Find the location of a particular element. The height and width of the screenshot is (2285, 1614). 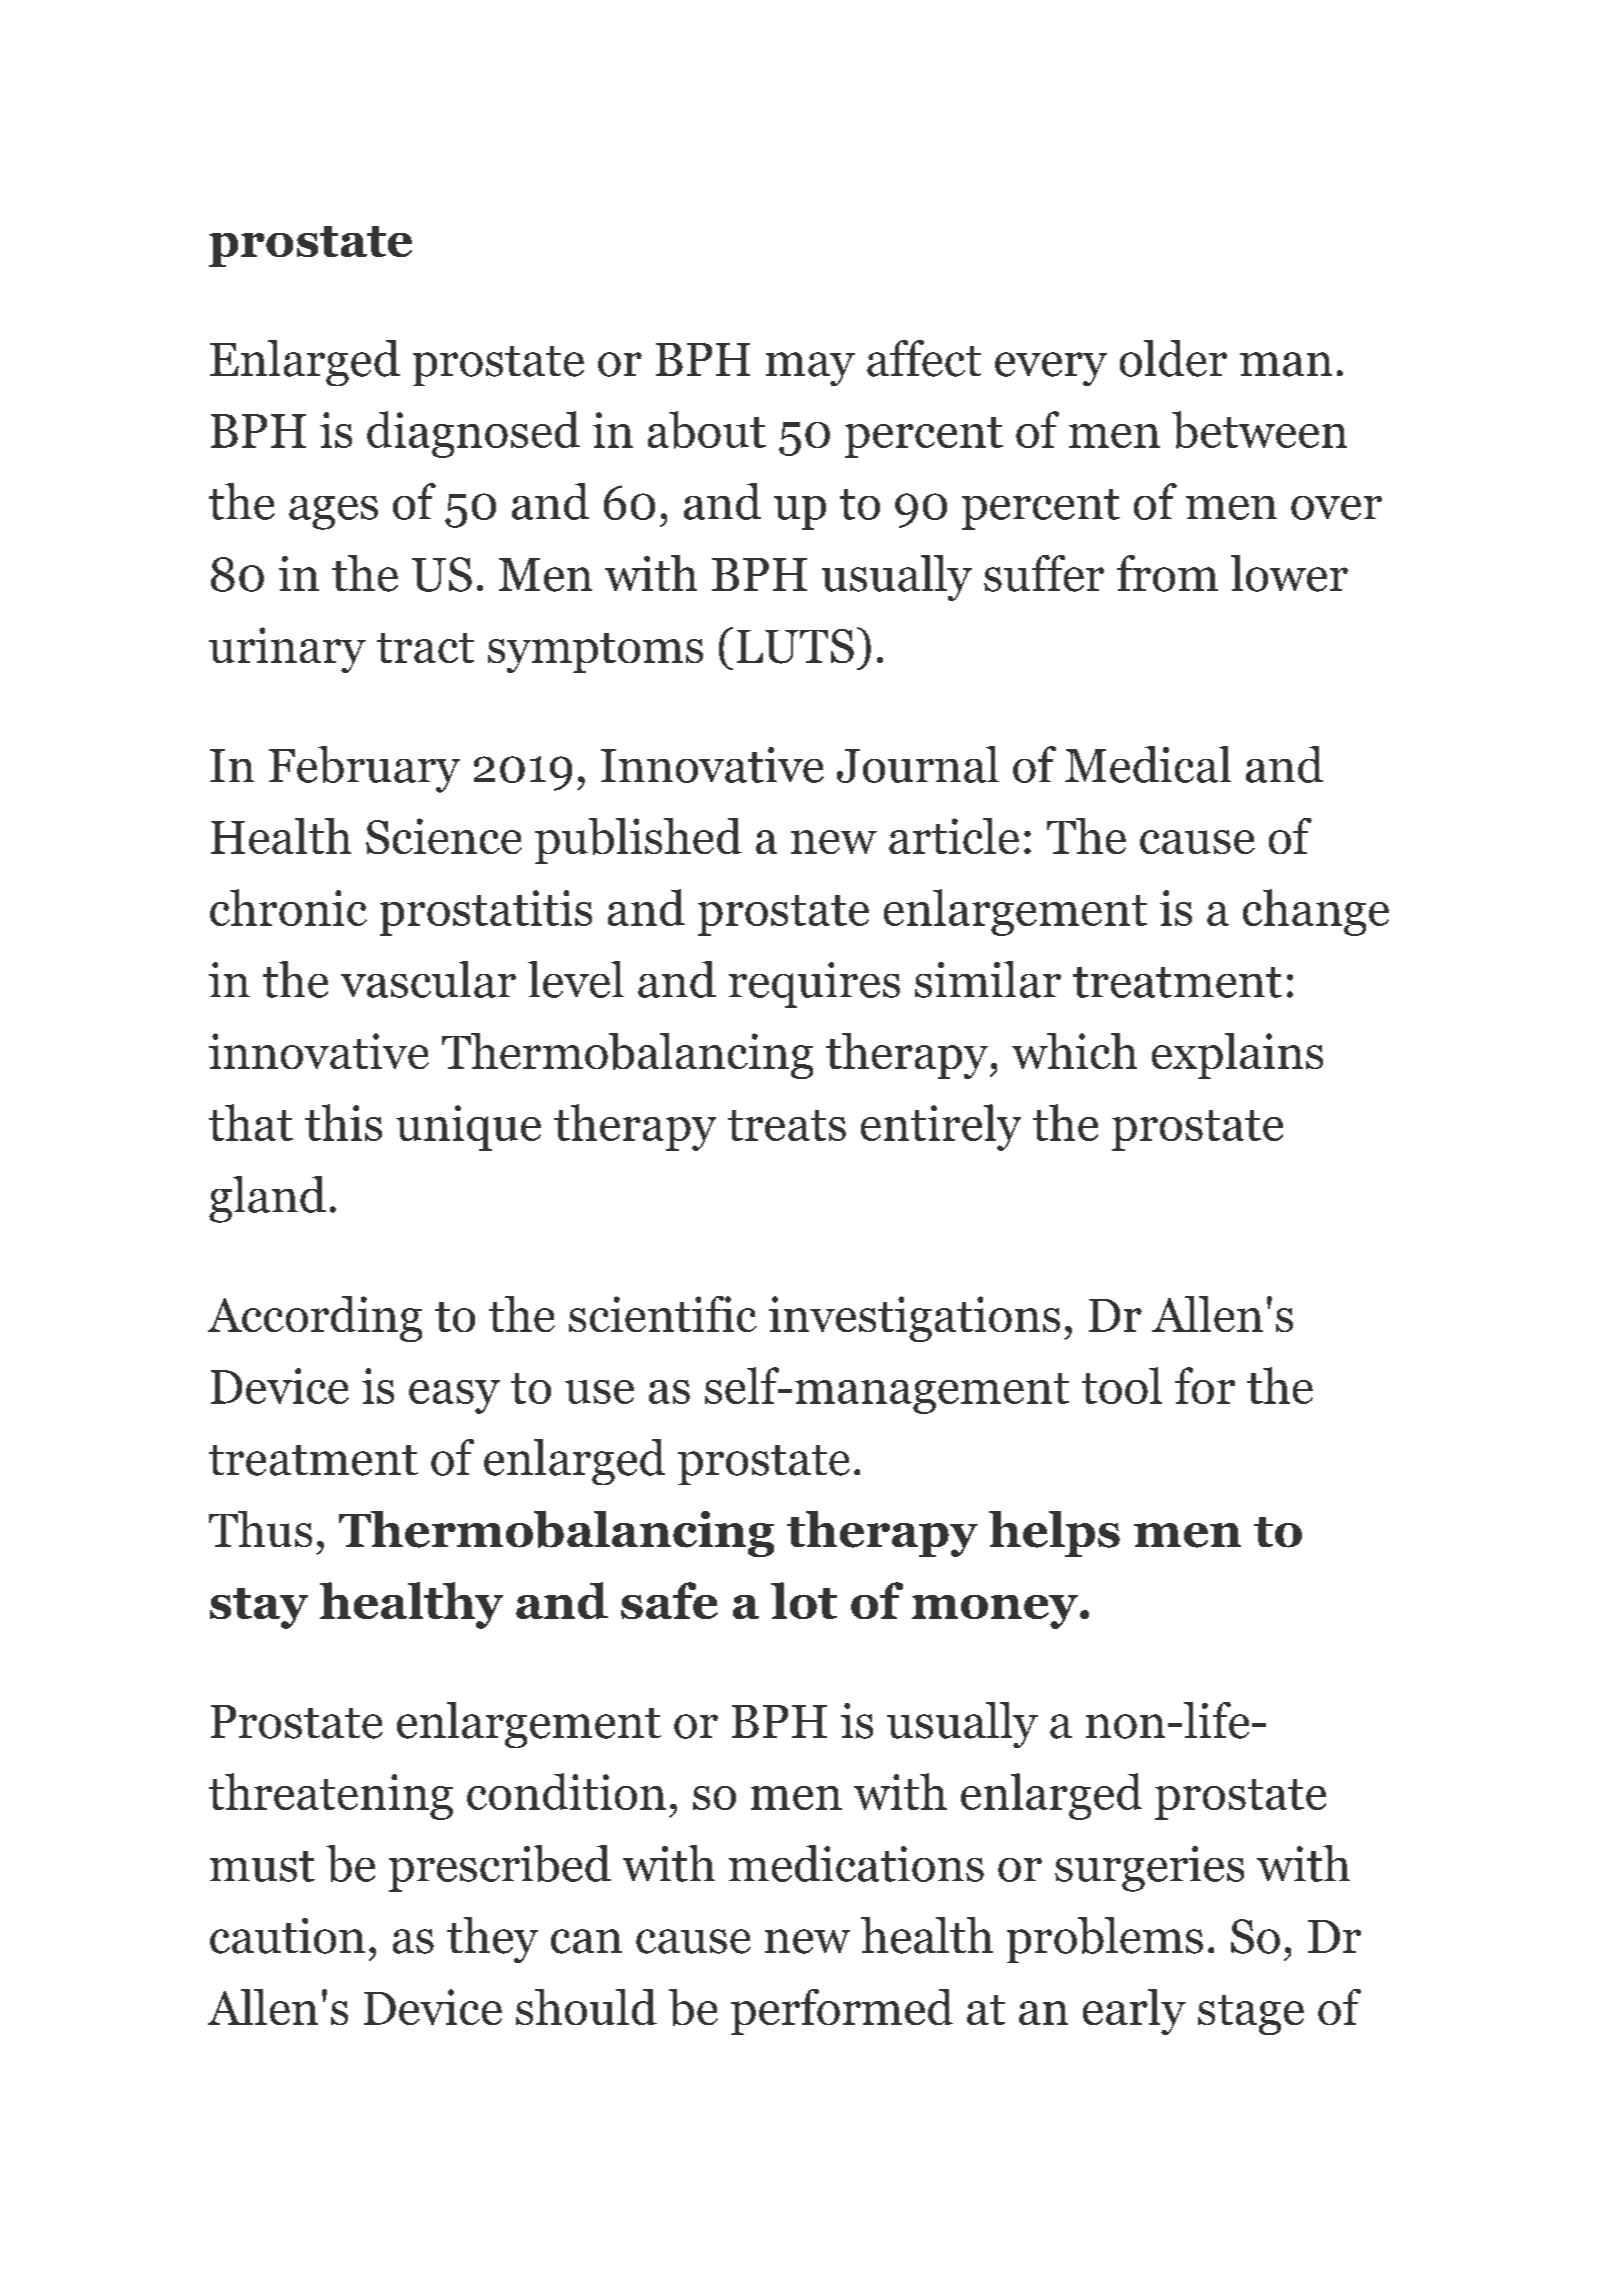

diagnosed is located at coordinates (473, 434).
